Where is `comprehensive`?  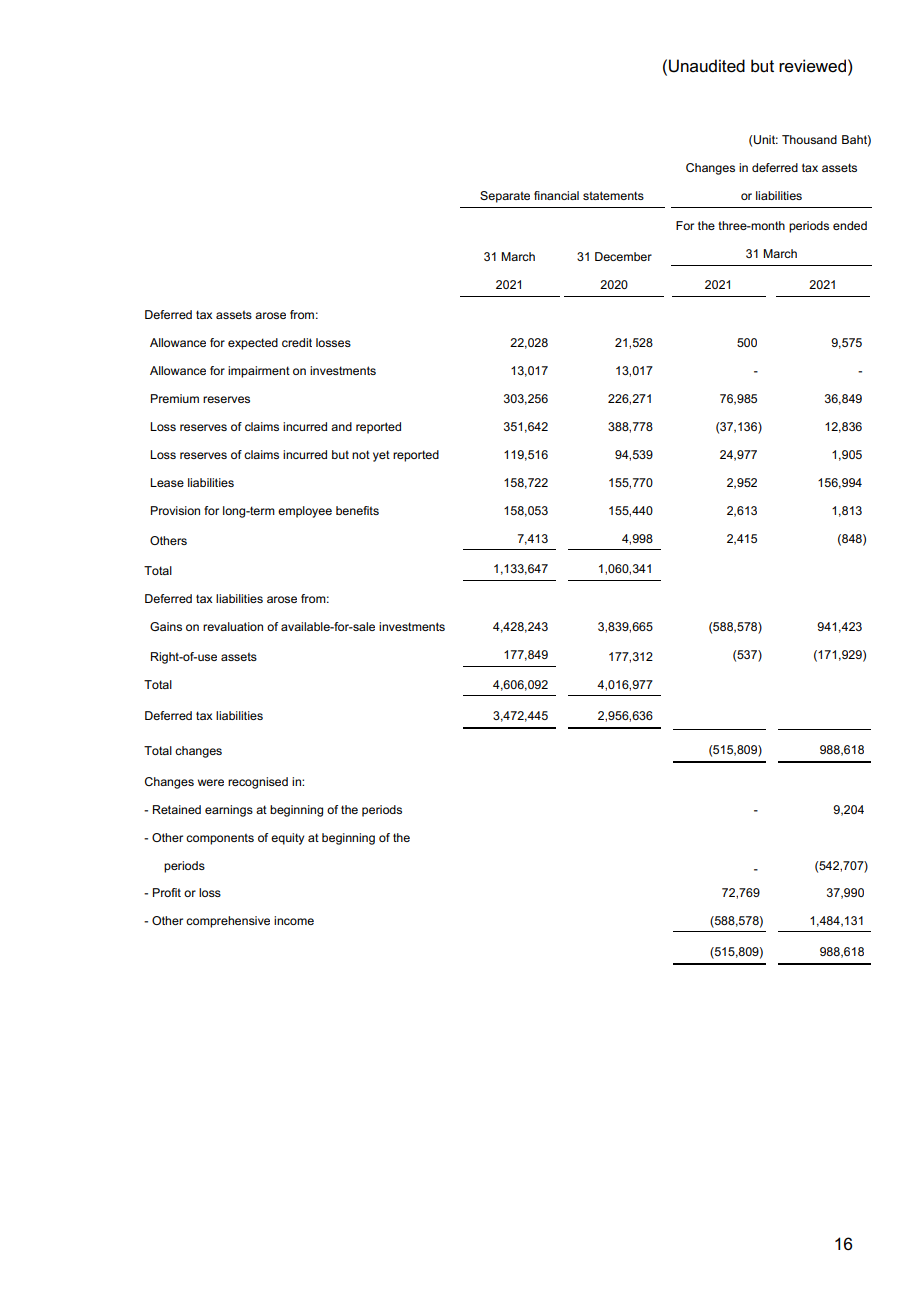
comprehensive is located at coordinates (228, 922).
